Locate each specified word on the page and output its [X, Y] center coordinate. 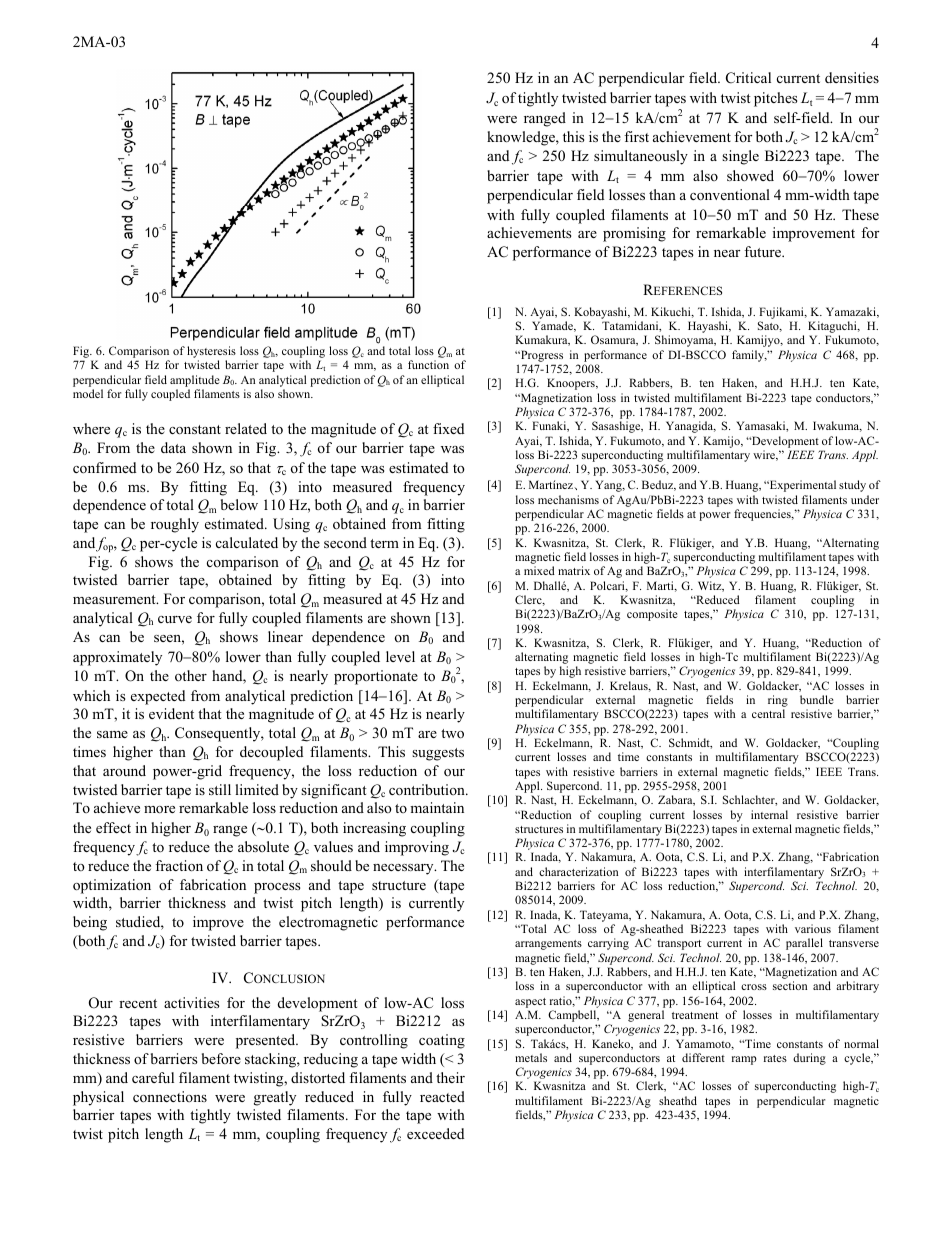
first [636, 136]
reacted [442, 1096]
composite [652, 615]
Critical [748, 78]
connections [170, 1096]
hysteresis [211, 353]
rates [775, 1058]
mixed [539, 570]
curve [175, 619]
